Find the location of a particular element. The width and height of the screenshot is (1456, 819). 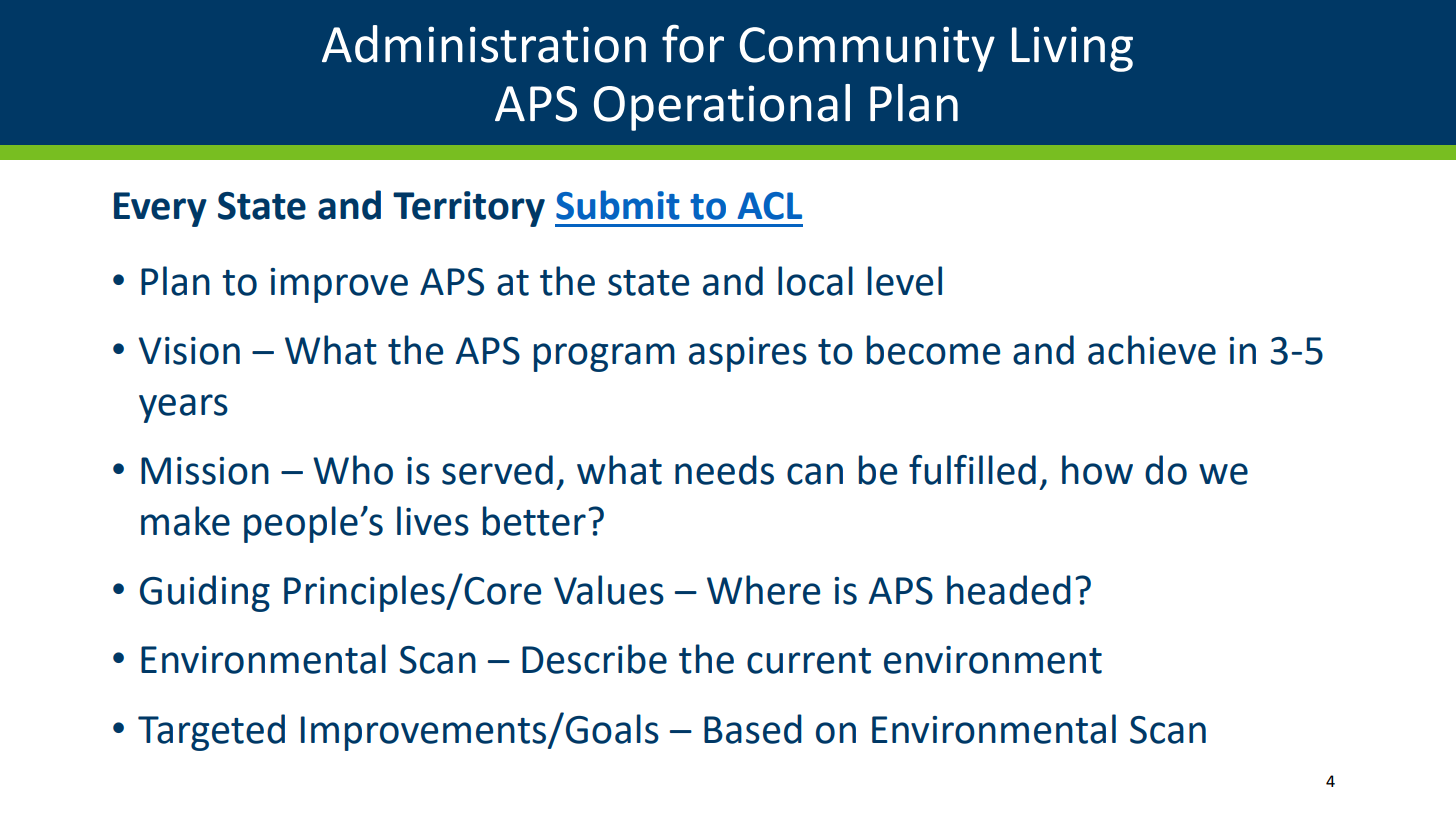

Targeted is located at coordinates (211, 732).
